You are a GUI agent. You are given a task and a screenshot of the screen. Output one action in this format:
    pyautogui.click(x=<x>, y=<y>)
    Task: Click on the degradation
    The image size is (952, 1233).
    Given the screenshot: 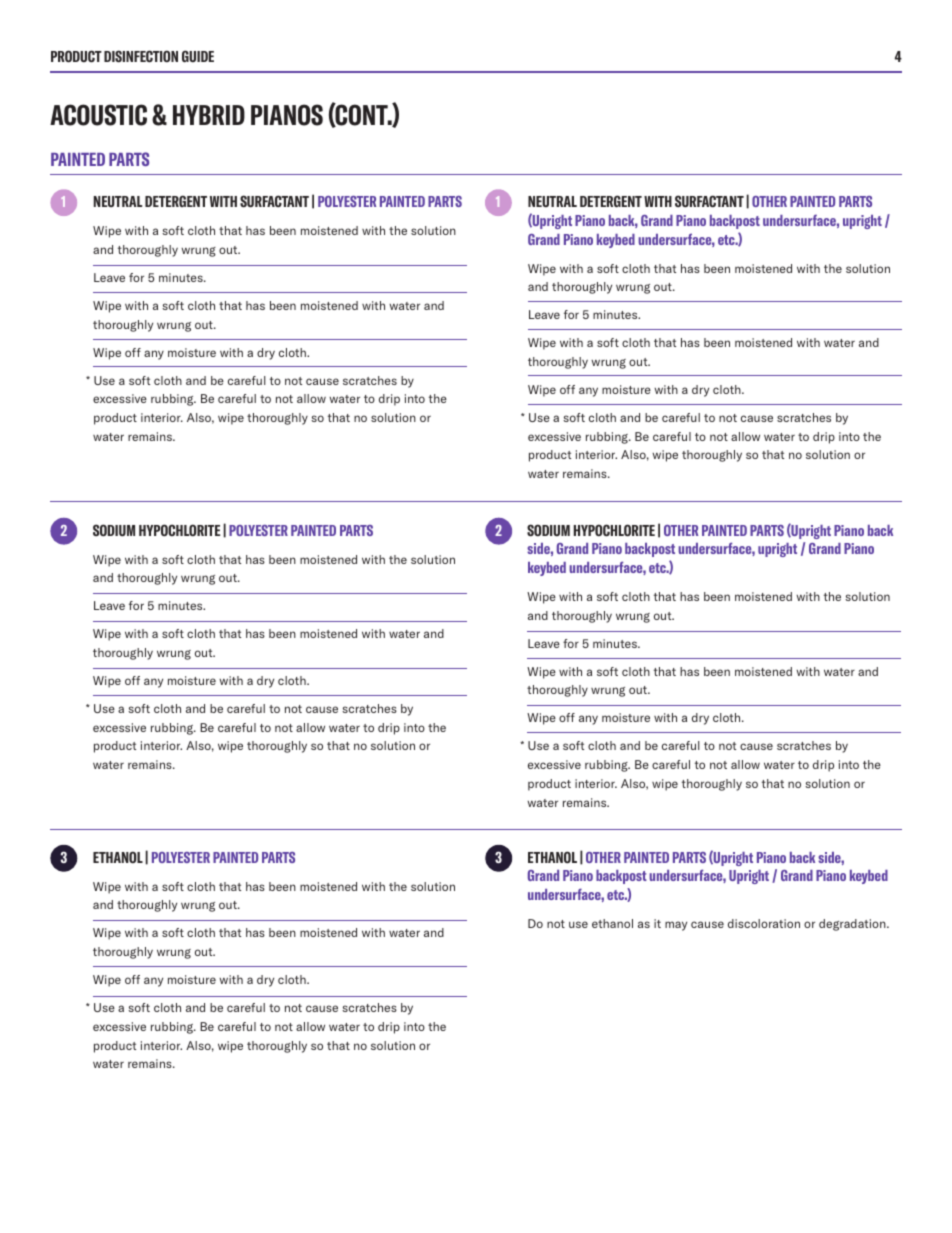 What is the action you would take?
    pyautogui.click(x=853, y=925)
